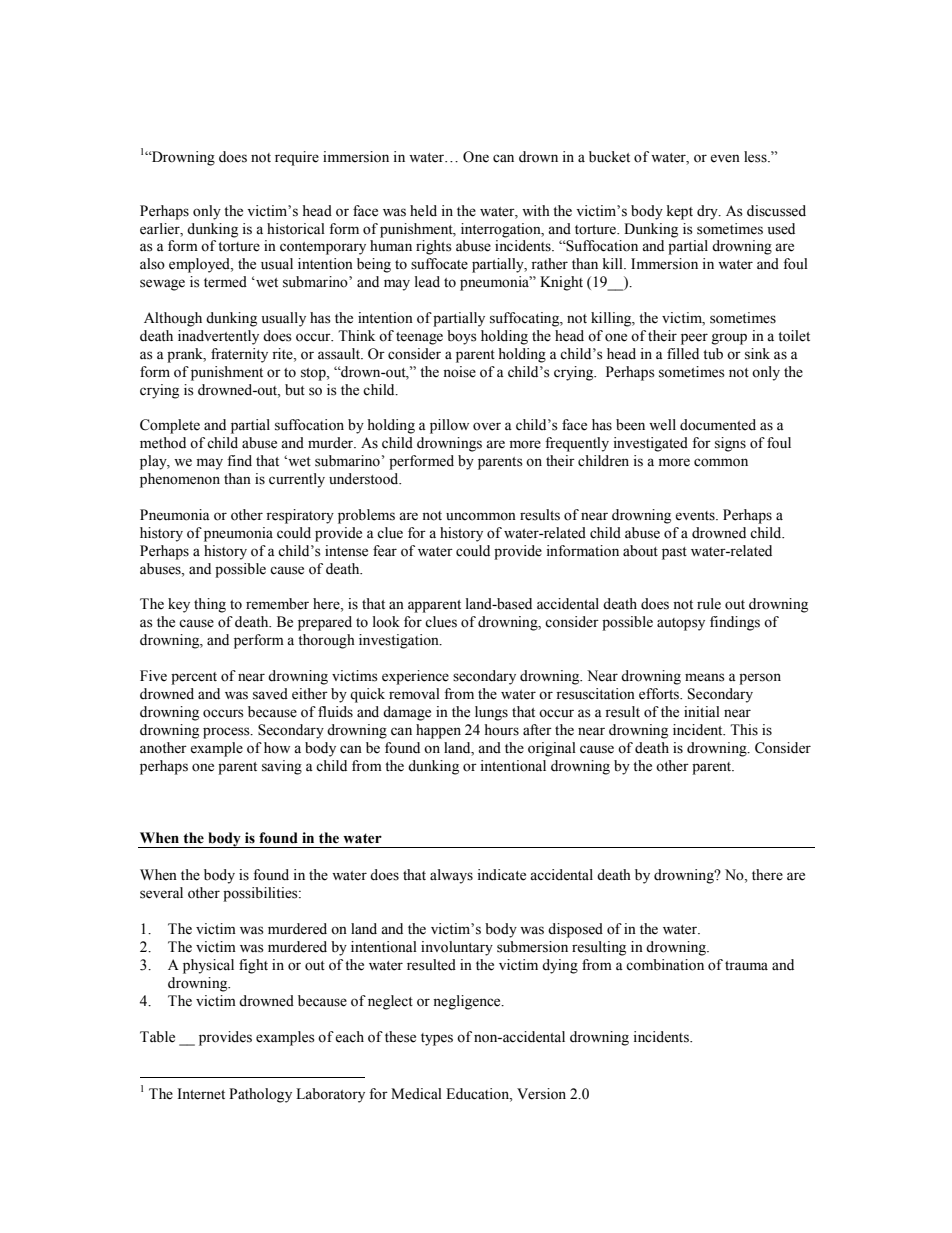 The image size is (952, 1233). Describe the element at coordinates (385, 551) in the image. I see `fear` at that location.
